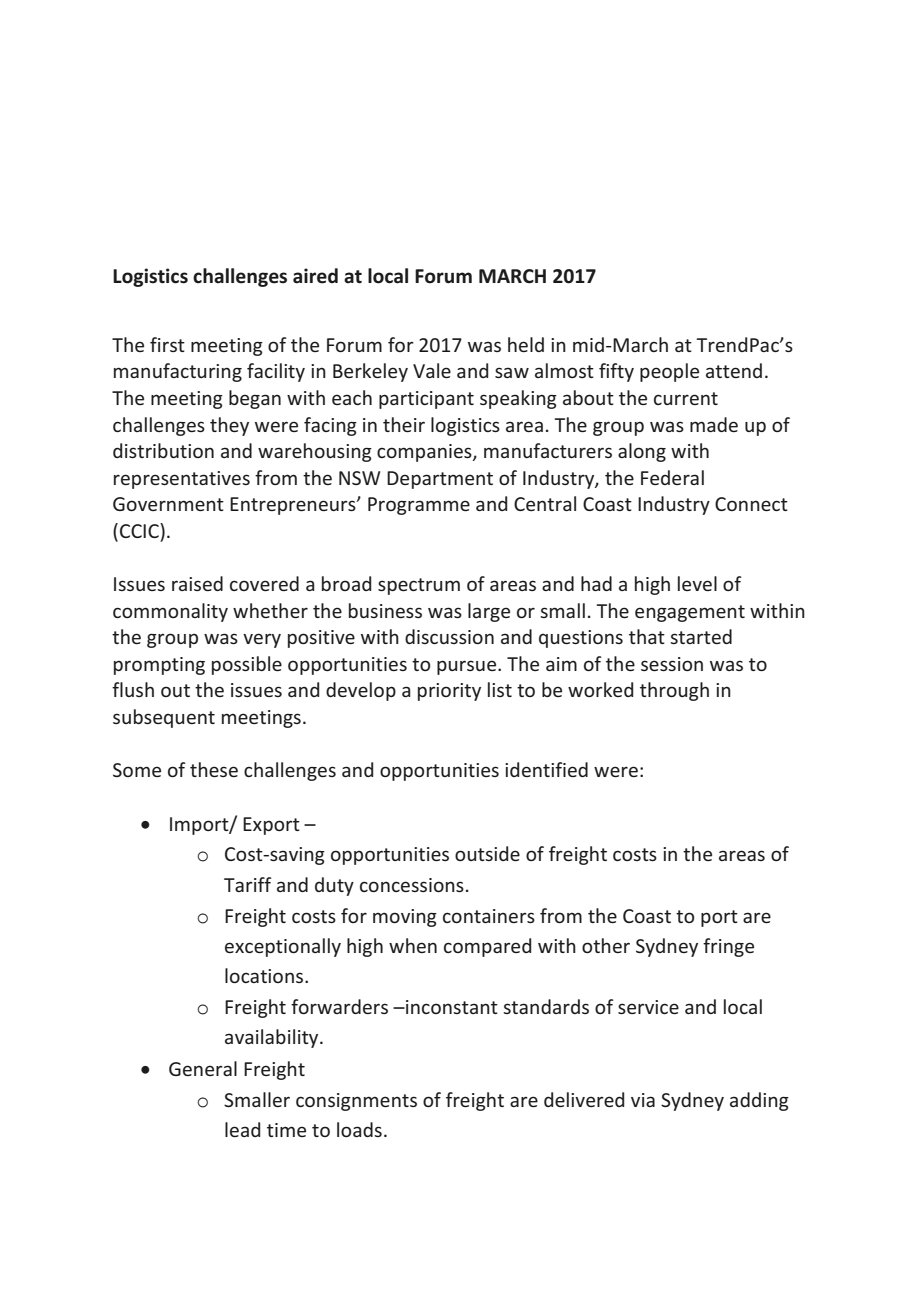 This screenshot has width=924, height=1308. What do you see at coordinates (167, 344) in the screenshot?
I see `first` at bounding box center [167, 344].
